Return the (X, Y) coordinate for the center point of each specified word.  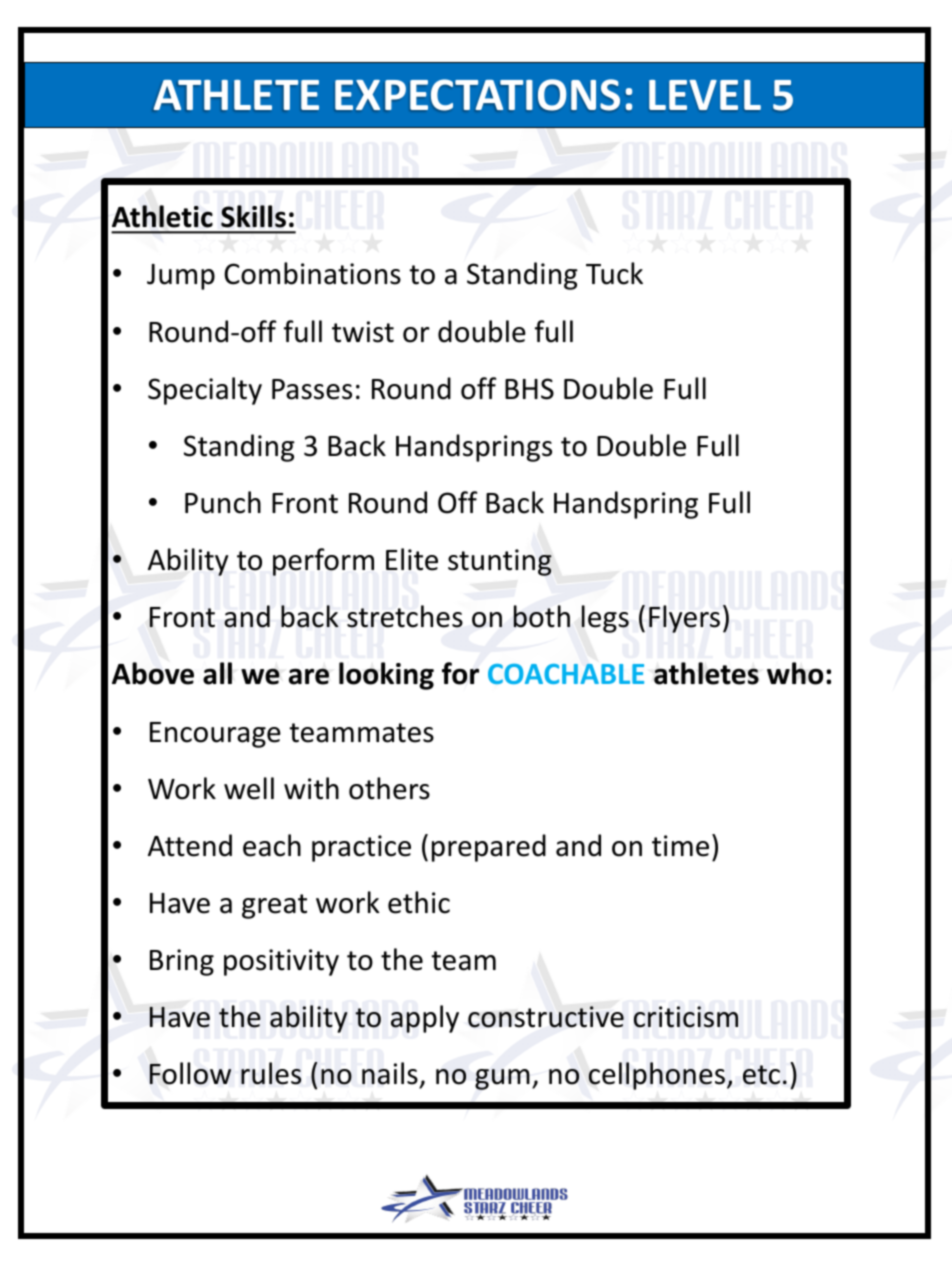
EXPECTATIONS (477, 95)
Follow (190, 1073)
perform (323, 562)
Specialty (205, 391)
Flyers (684, 619)
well (249, 788)
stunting (500, 562)
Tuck (614, 273)
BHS (529, 389)
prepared (489, 848)
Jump (181, 277)
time (680, 846)
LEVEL (705, 95)
